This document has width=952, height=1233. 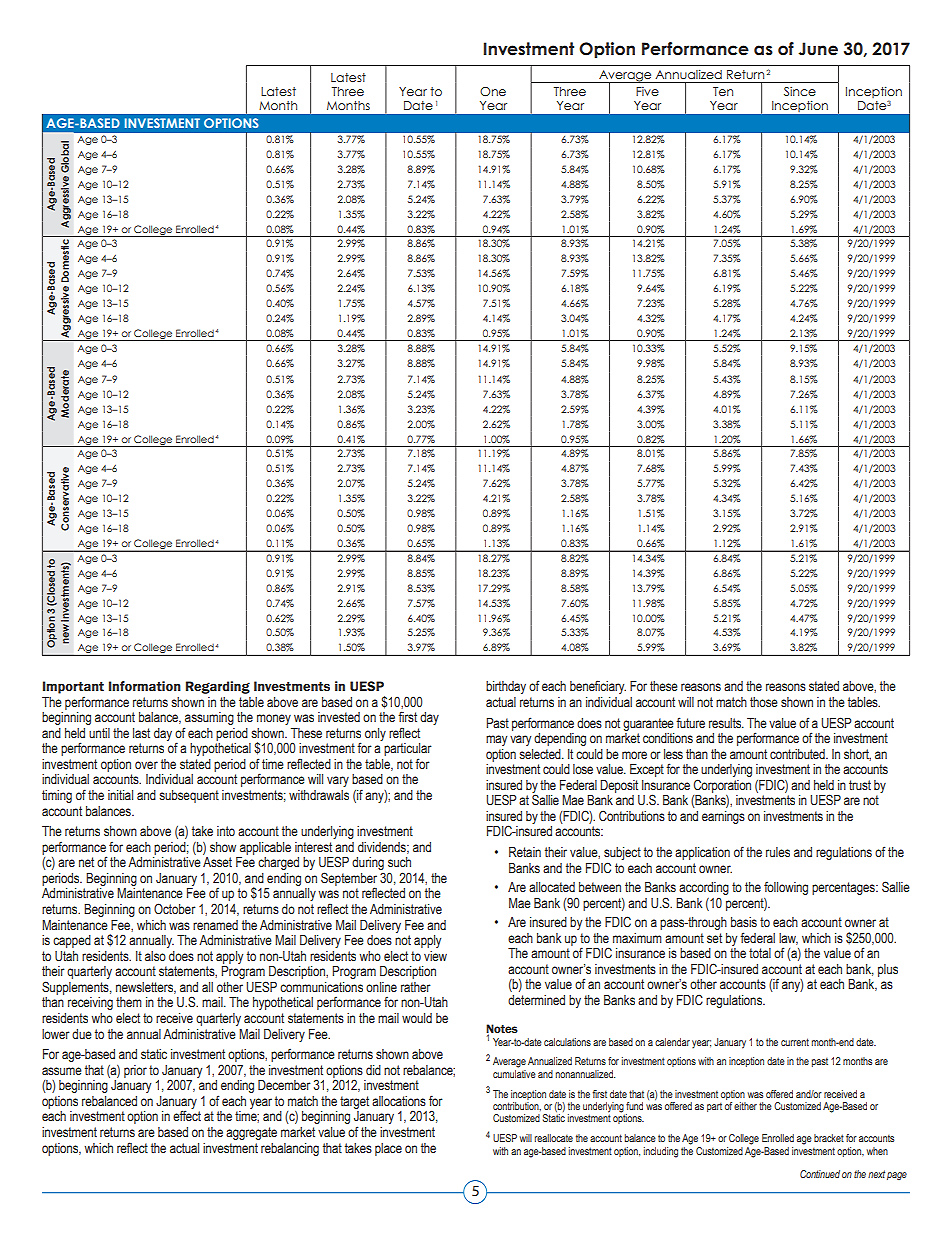 I want to click on June, so click(x=818, y=49).
